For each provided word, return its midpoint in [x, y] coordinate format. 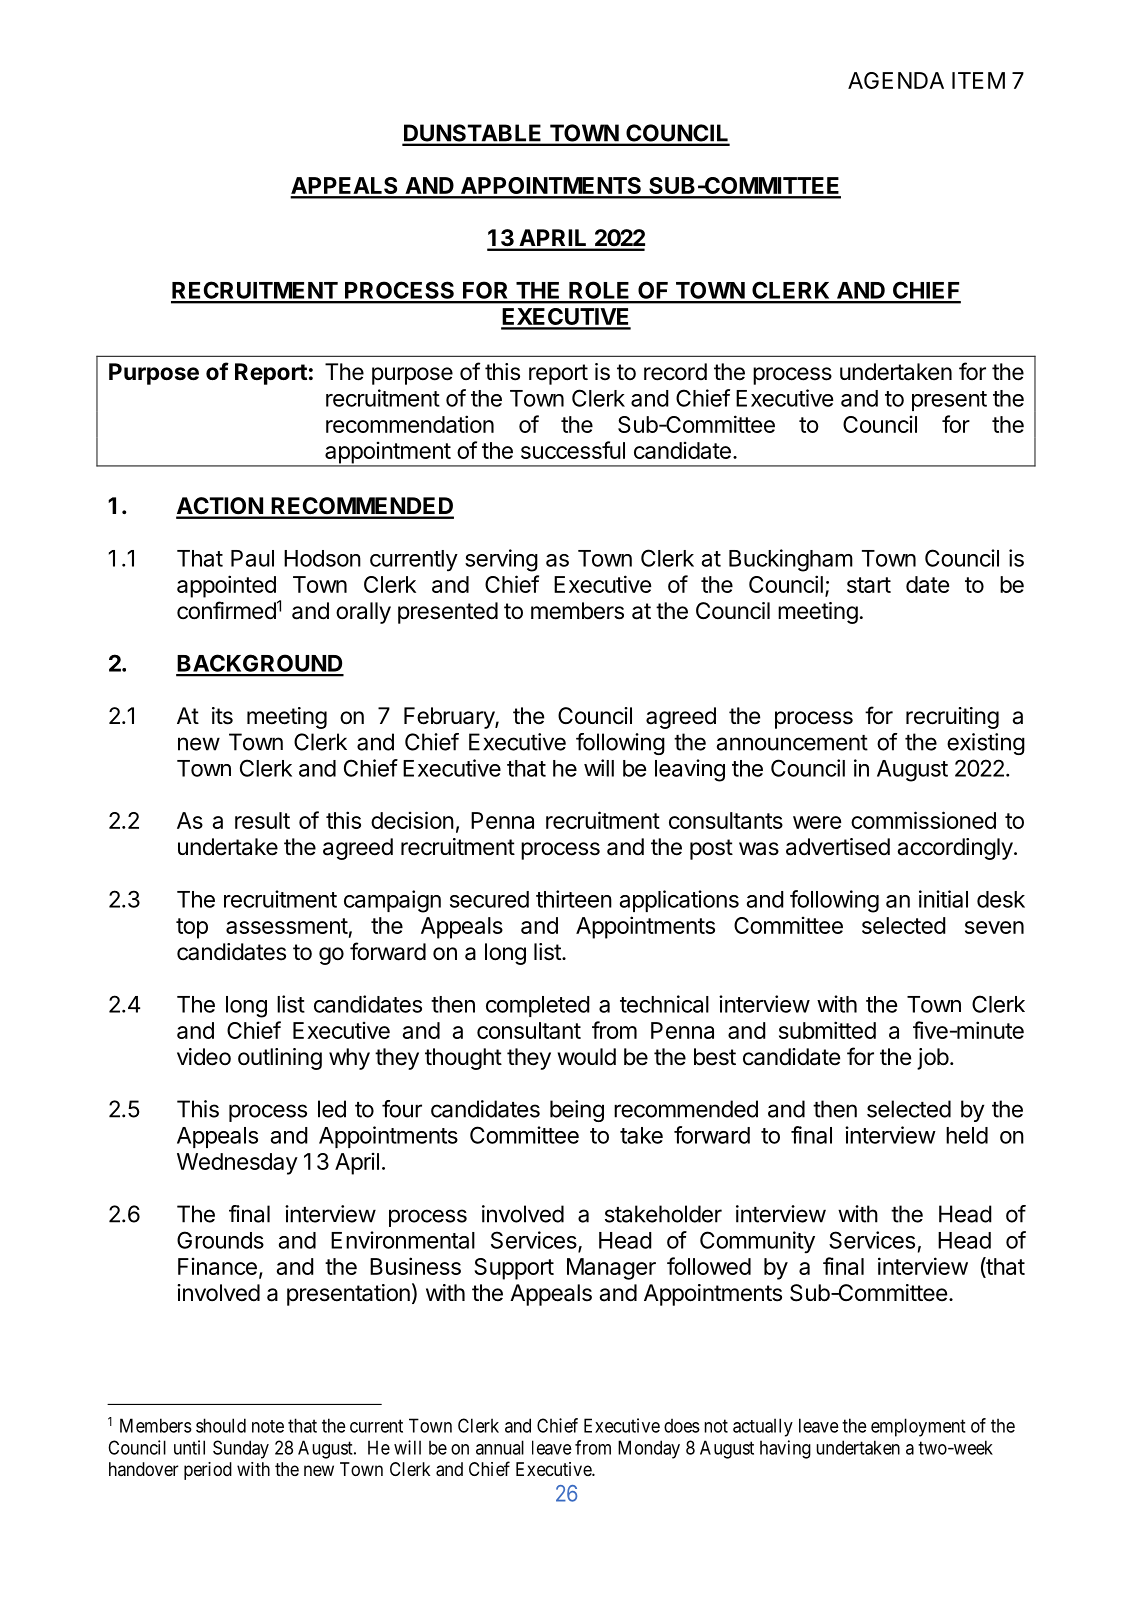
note [268, 1426]
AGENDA [896, 80]
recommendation [410, 424]
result [262, 820]
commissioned [923, 820]
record [675, 372]
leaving [690, 770]
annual [500, 1447]
